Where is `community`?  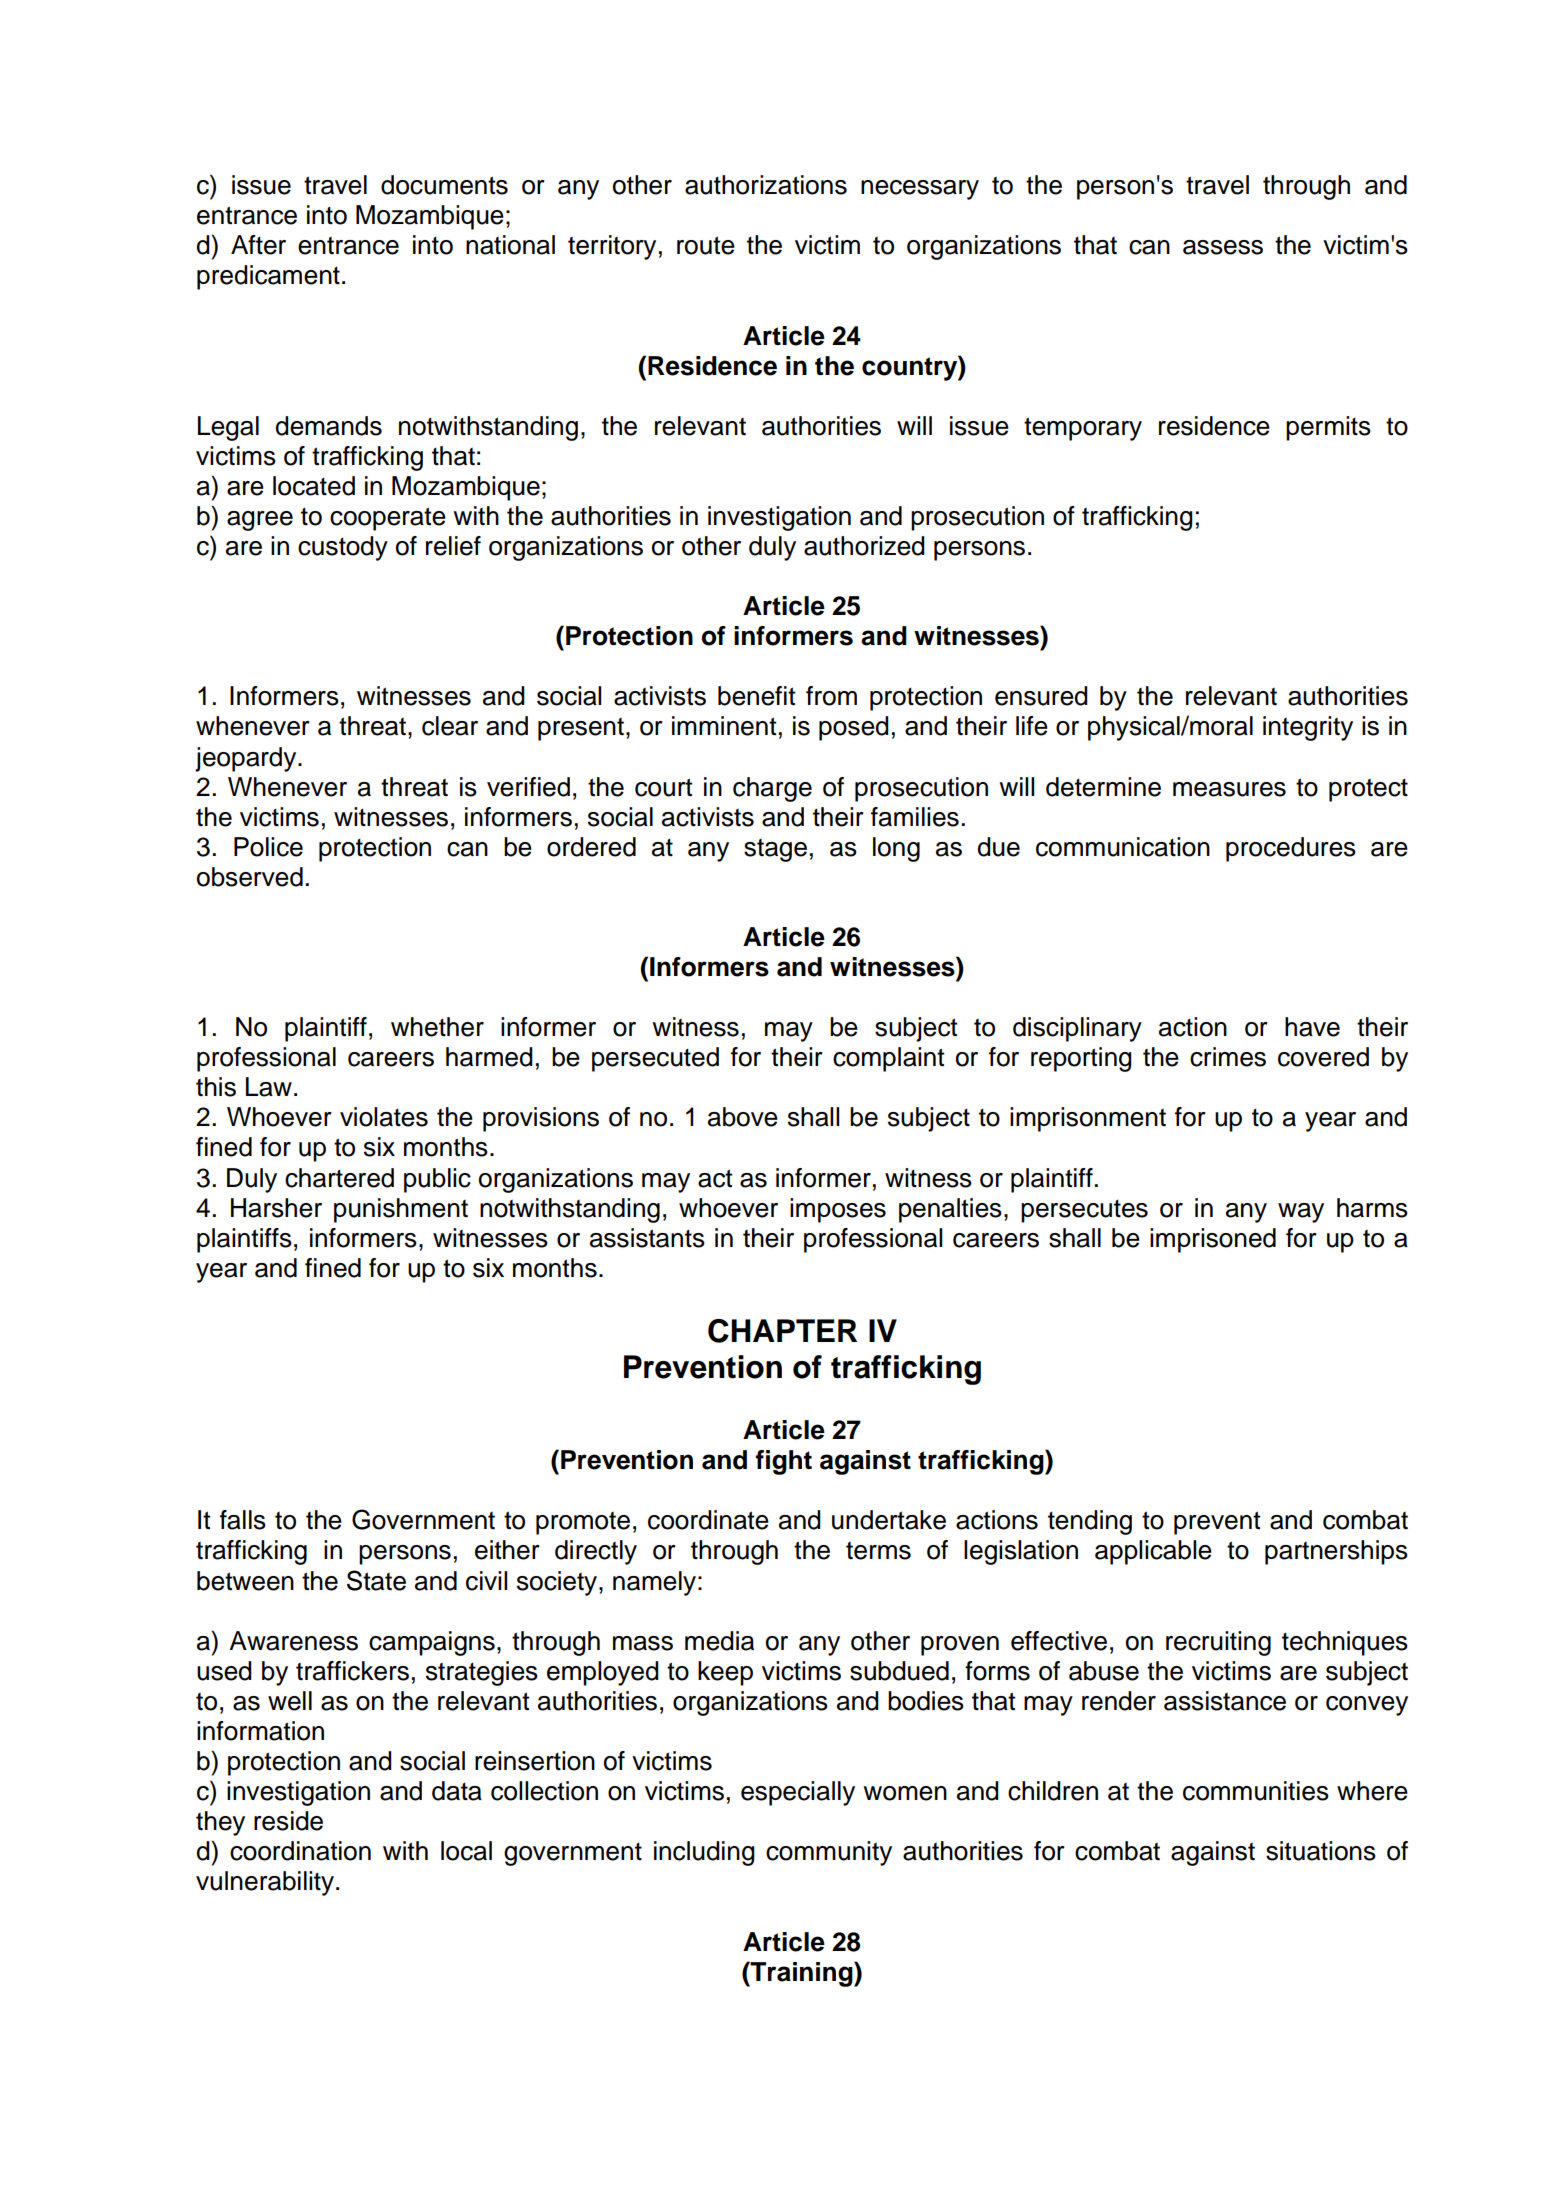 community is located at coordinates (829, 1853).
